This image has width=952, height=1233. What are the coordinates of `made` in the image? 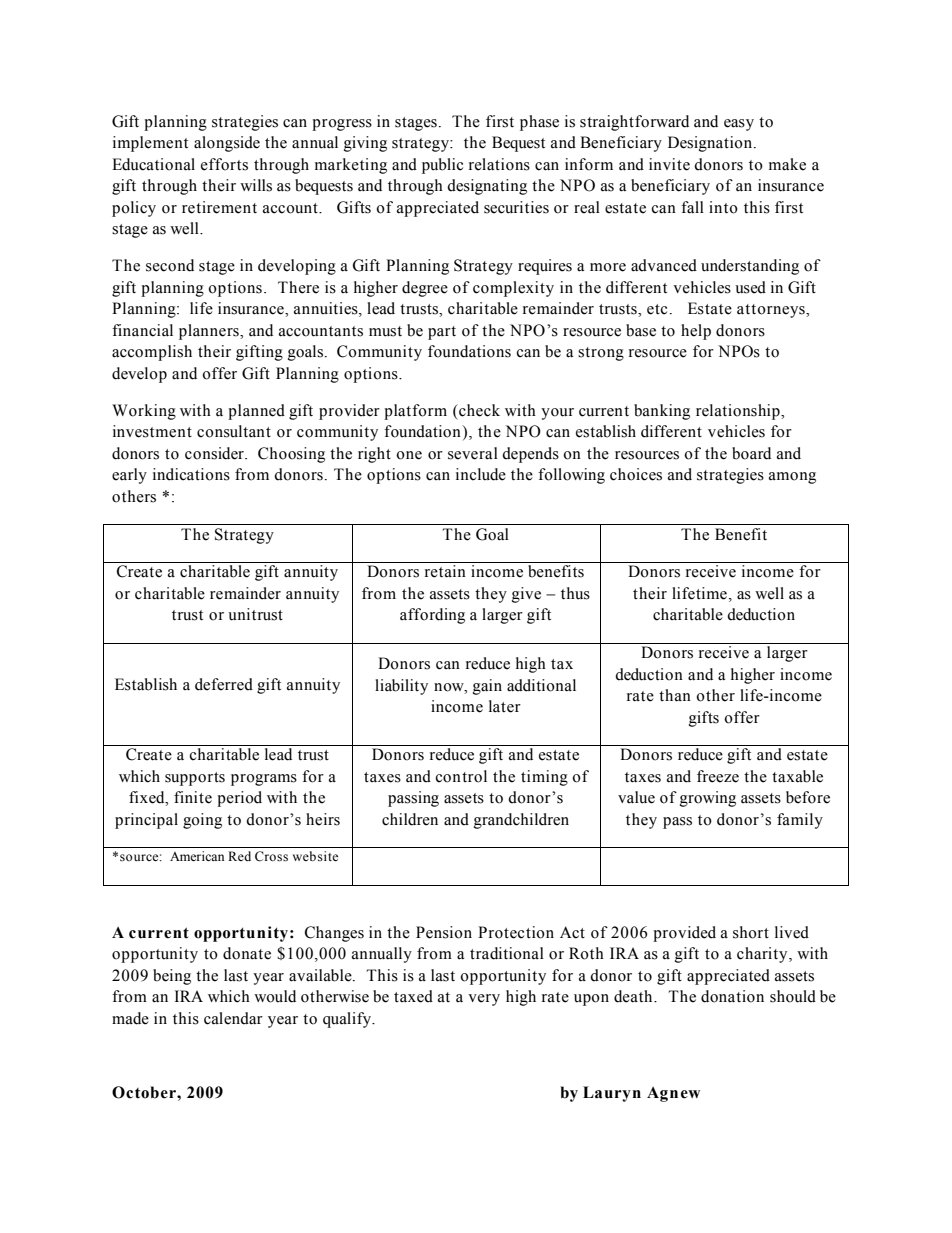 It's located at (130, 1018).
